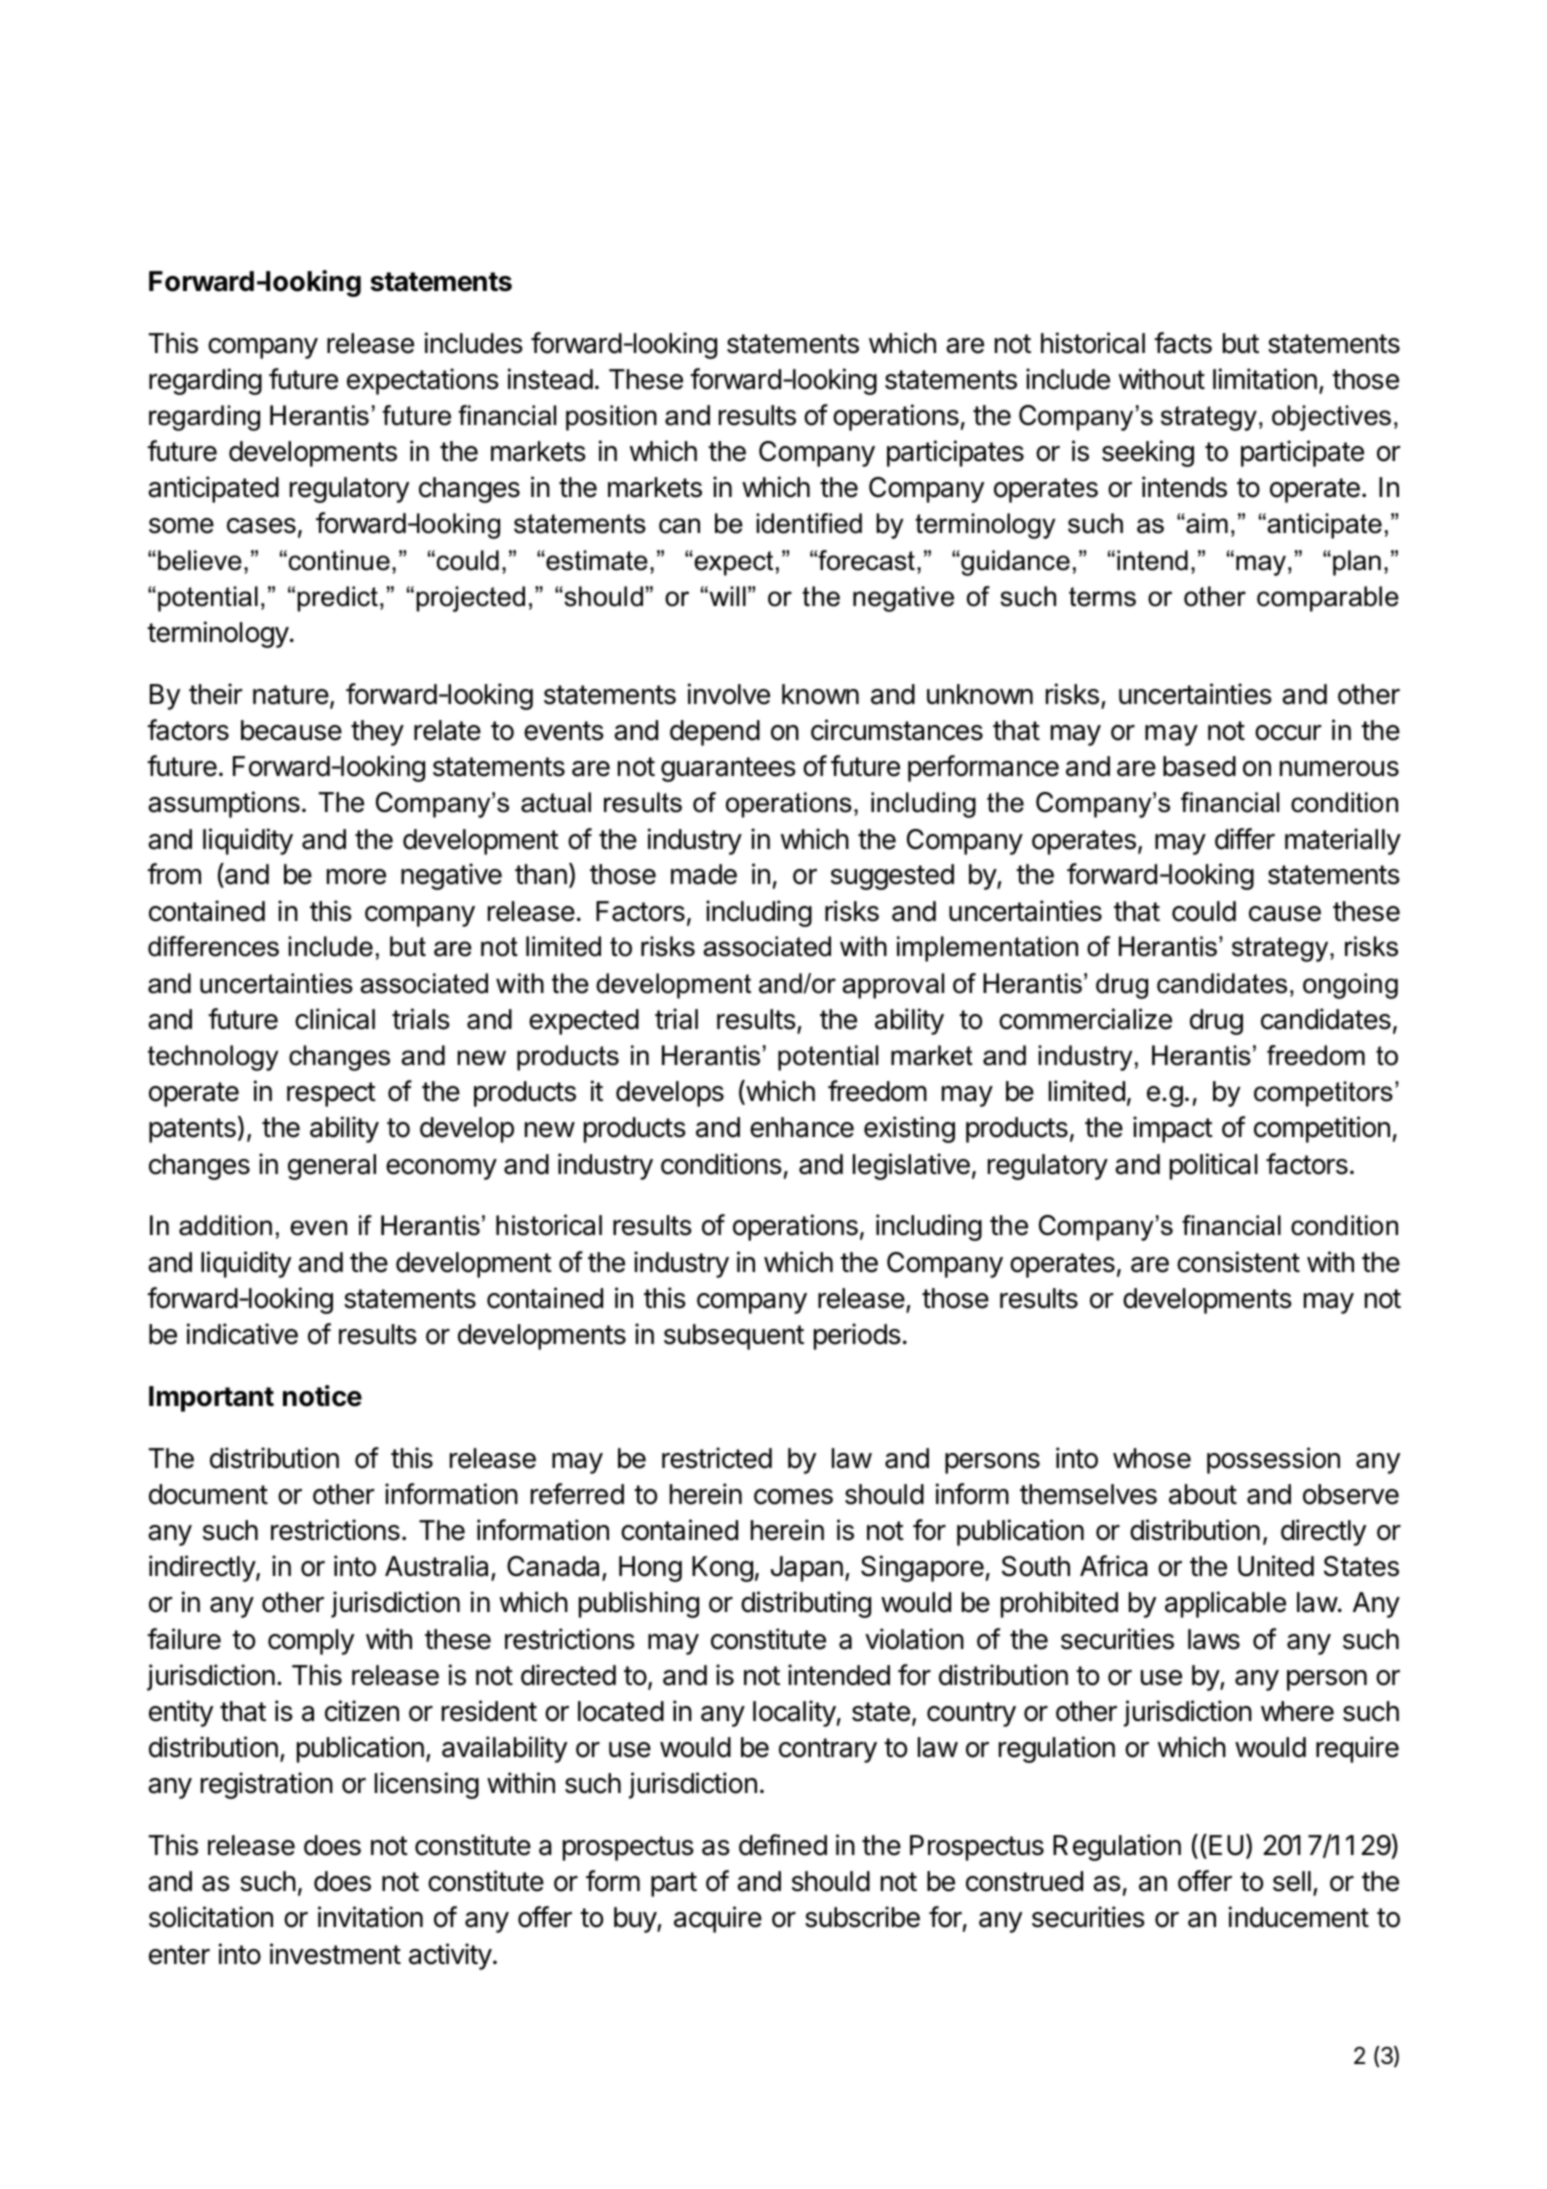 The width and height of the screenshot is (1547, 2189). What do you see at coordinates (356, 877) in the screenshot?
I see `more` at bounding box center [356, 877].
